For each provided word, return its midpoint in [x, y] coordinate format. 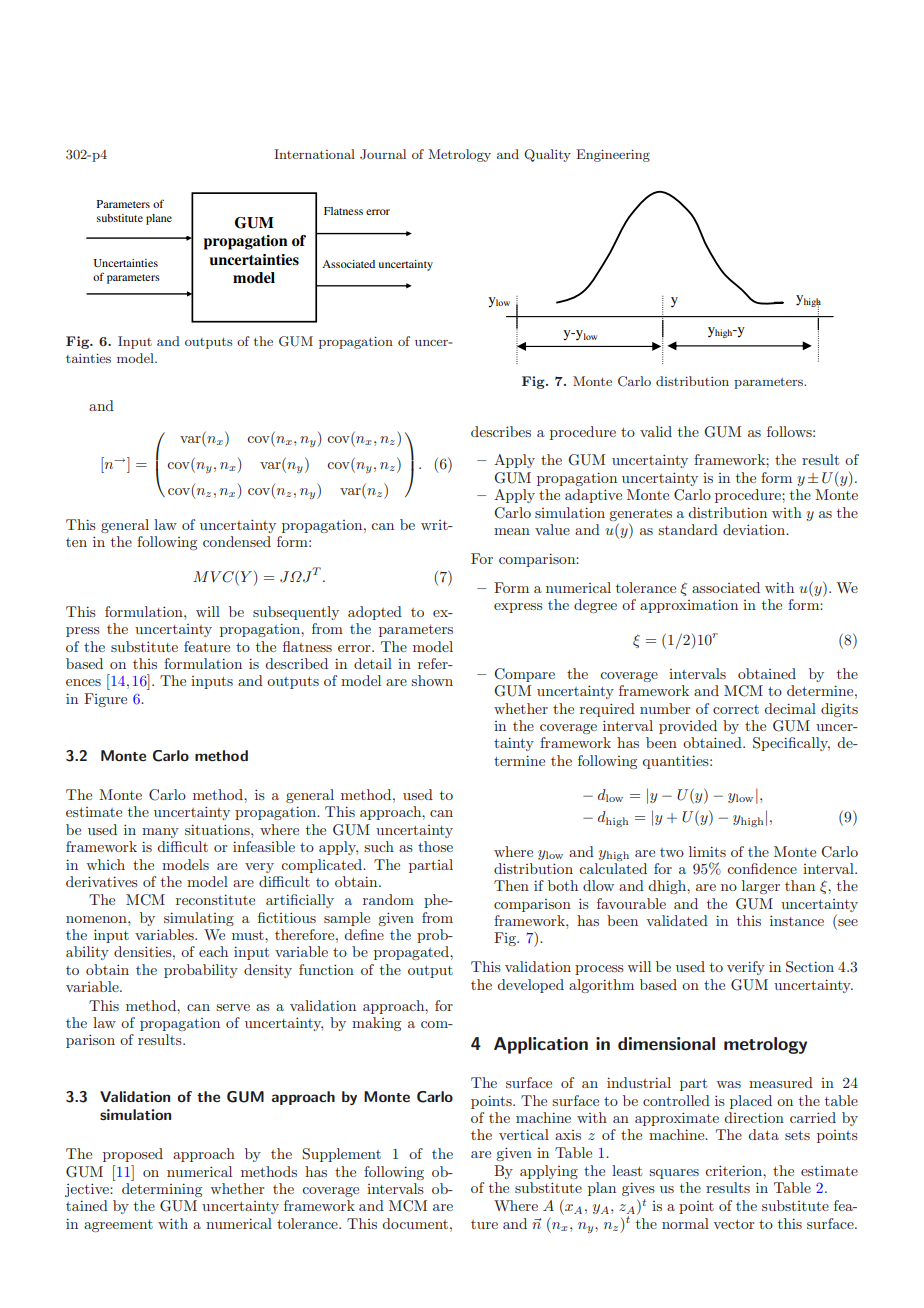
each [213, 951]
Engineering [613, 155]
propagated [412, 953]
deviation [755, 529]
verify [746, 968]
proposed [133, 1155]
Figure [105, 700]
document [417, 1223]
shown [432, 680]
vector [734, 1224]
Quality [547, 155]
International [314, 154]
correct [736, 709]
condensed [237, 541]
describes [501, 431]
